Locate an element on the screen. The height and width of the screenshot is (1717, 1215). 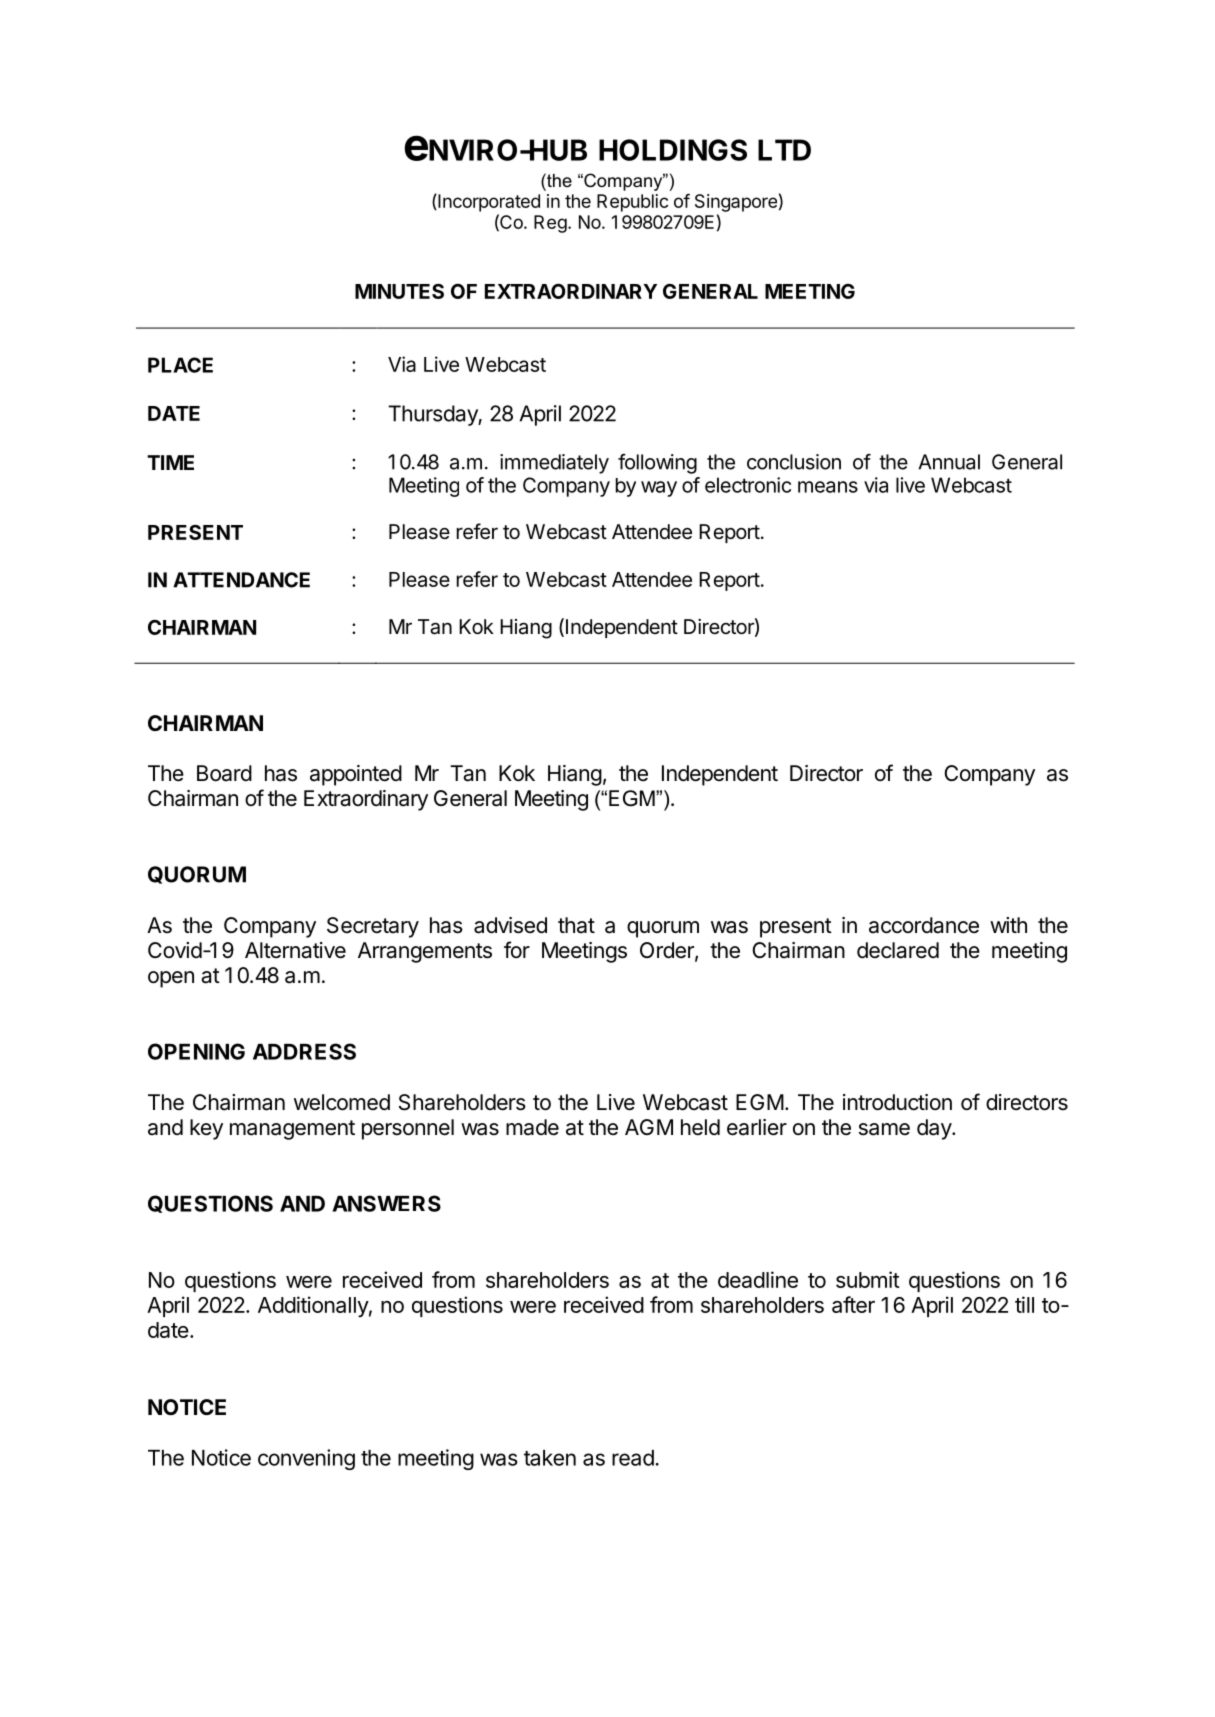
MINUTES is located at coordinates (399, 291).
